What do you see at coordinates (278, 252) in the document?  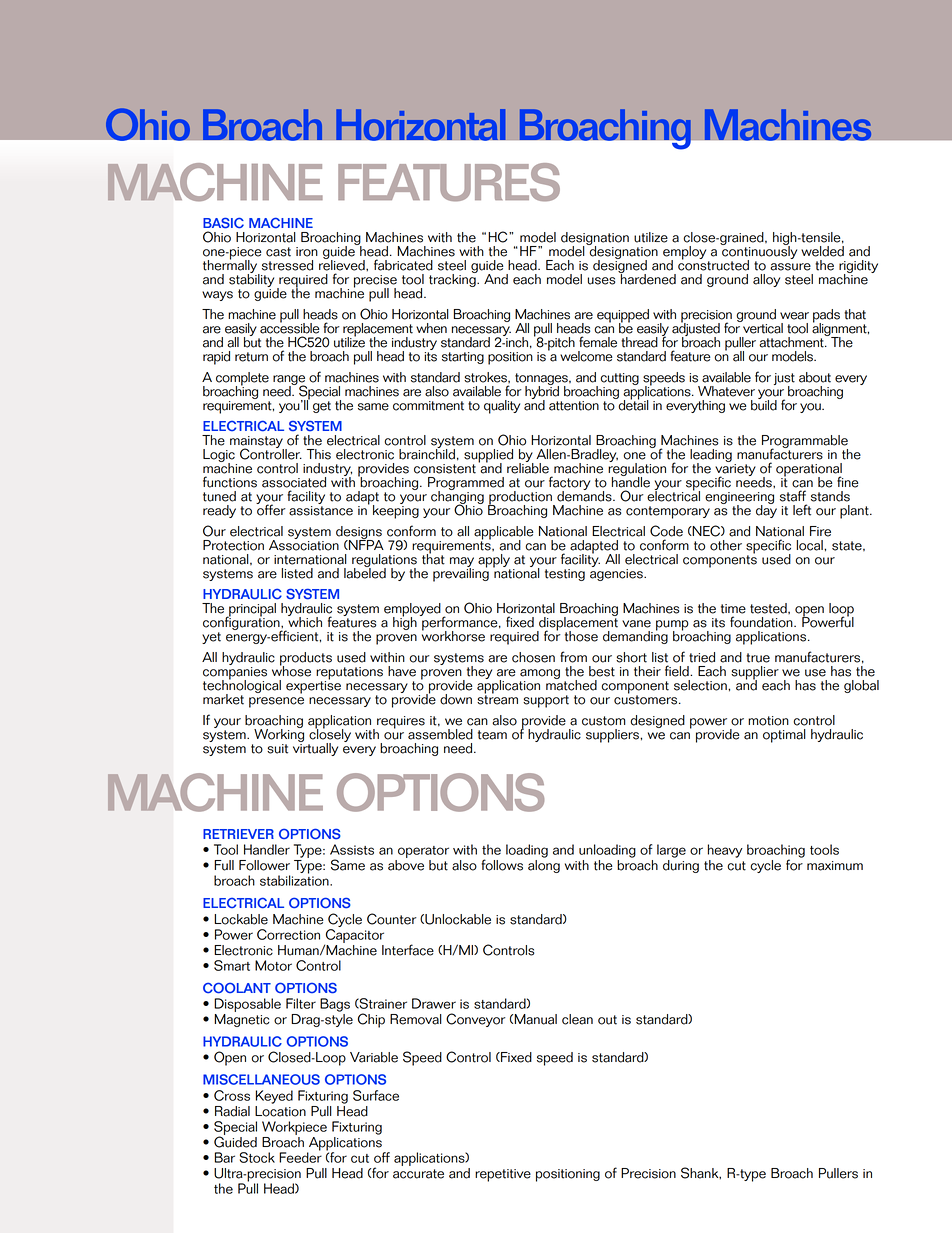 I see `cast` at bounding box center [278, 252].
